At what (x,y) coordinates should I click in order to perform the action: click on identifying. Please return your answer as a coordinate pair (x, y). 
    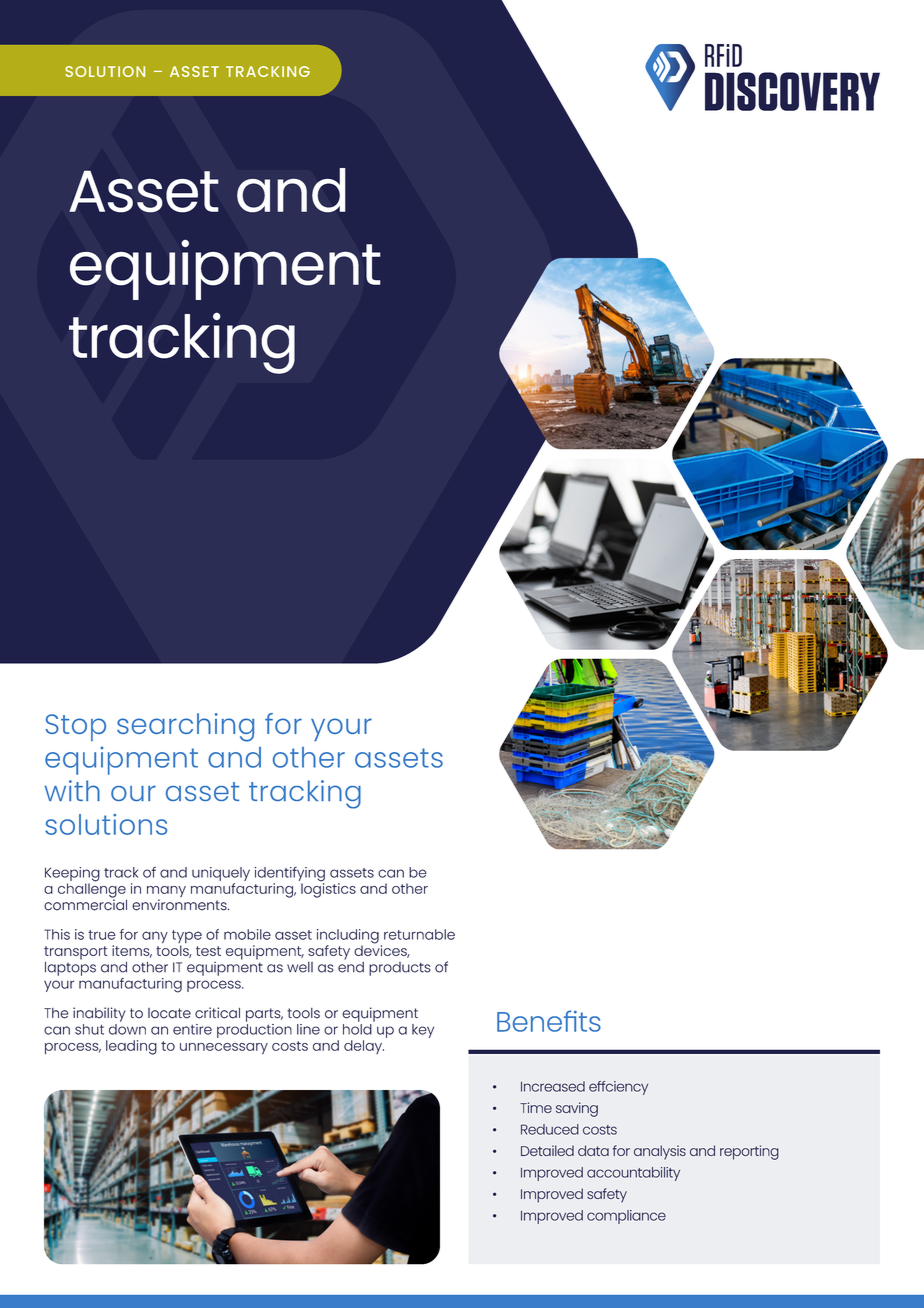
    Looking at the image, I should click on (290, 875).
